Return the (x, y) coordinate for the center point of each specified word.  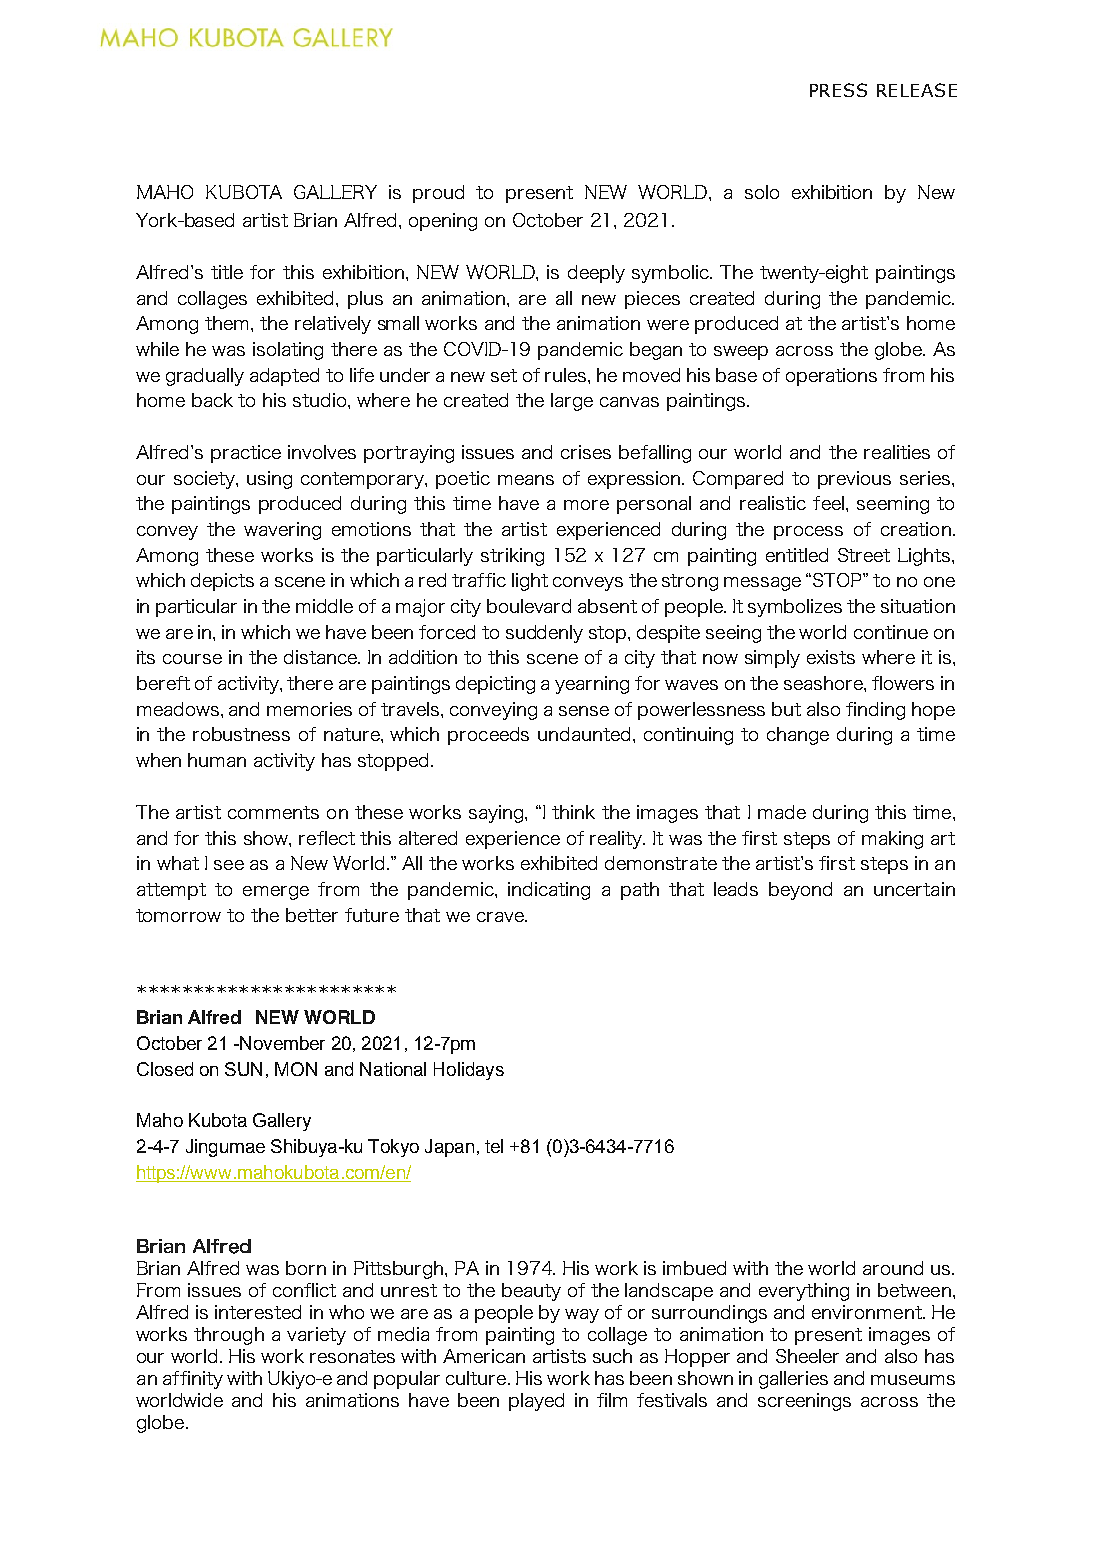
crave (501, 917)
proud (438, 194)
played (536, 1402)
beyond (800, 891)
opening (443, 222)
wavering (282, 531)
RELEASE (917, 90)
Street (864, 555)
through (229, 1336)
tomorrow (178, 915)
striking (512, 557)
